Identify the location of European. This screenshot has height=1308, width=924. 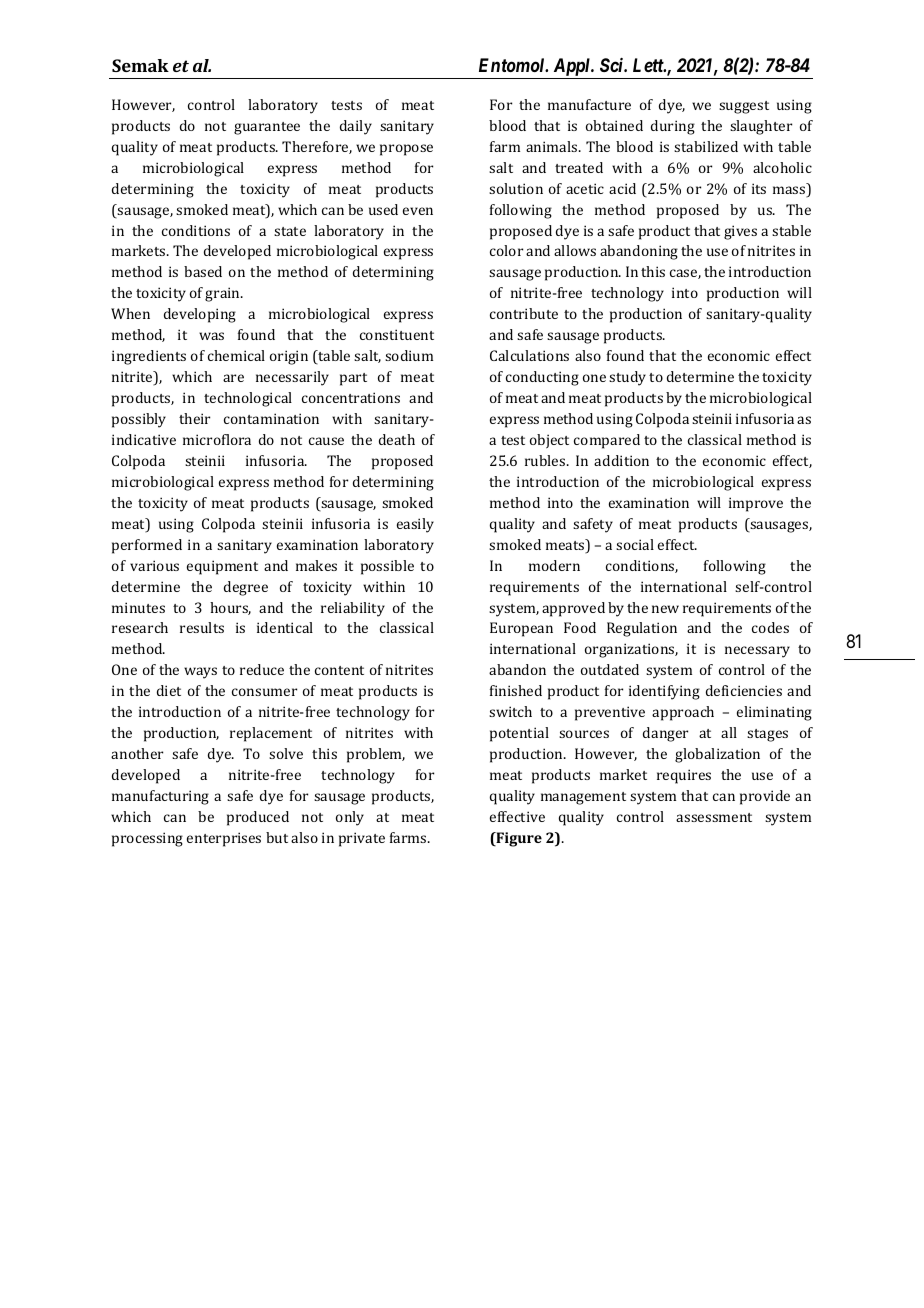
(521, 629).
